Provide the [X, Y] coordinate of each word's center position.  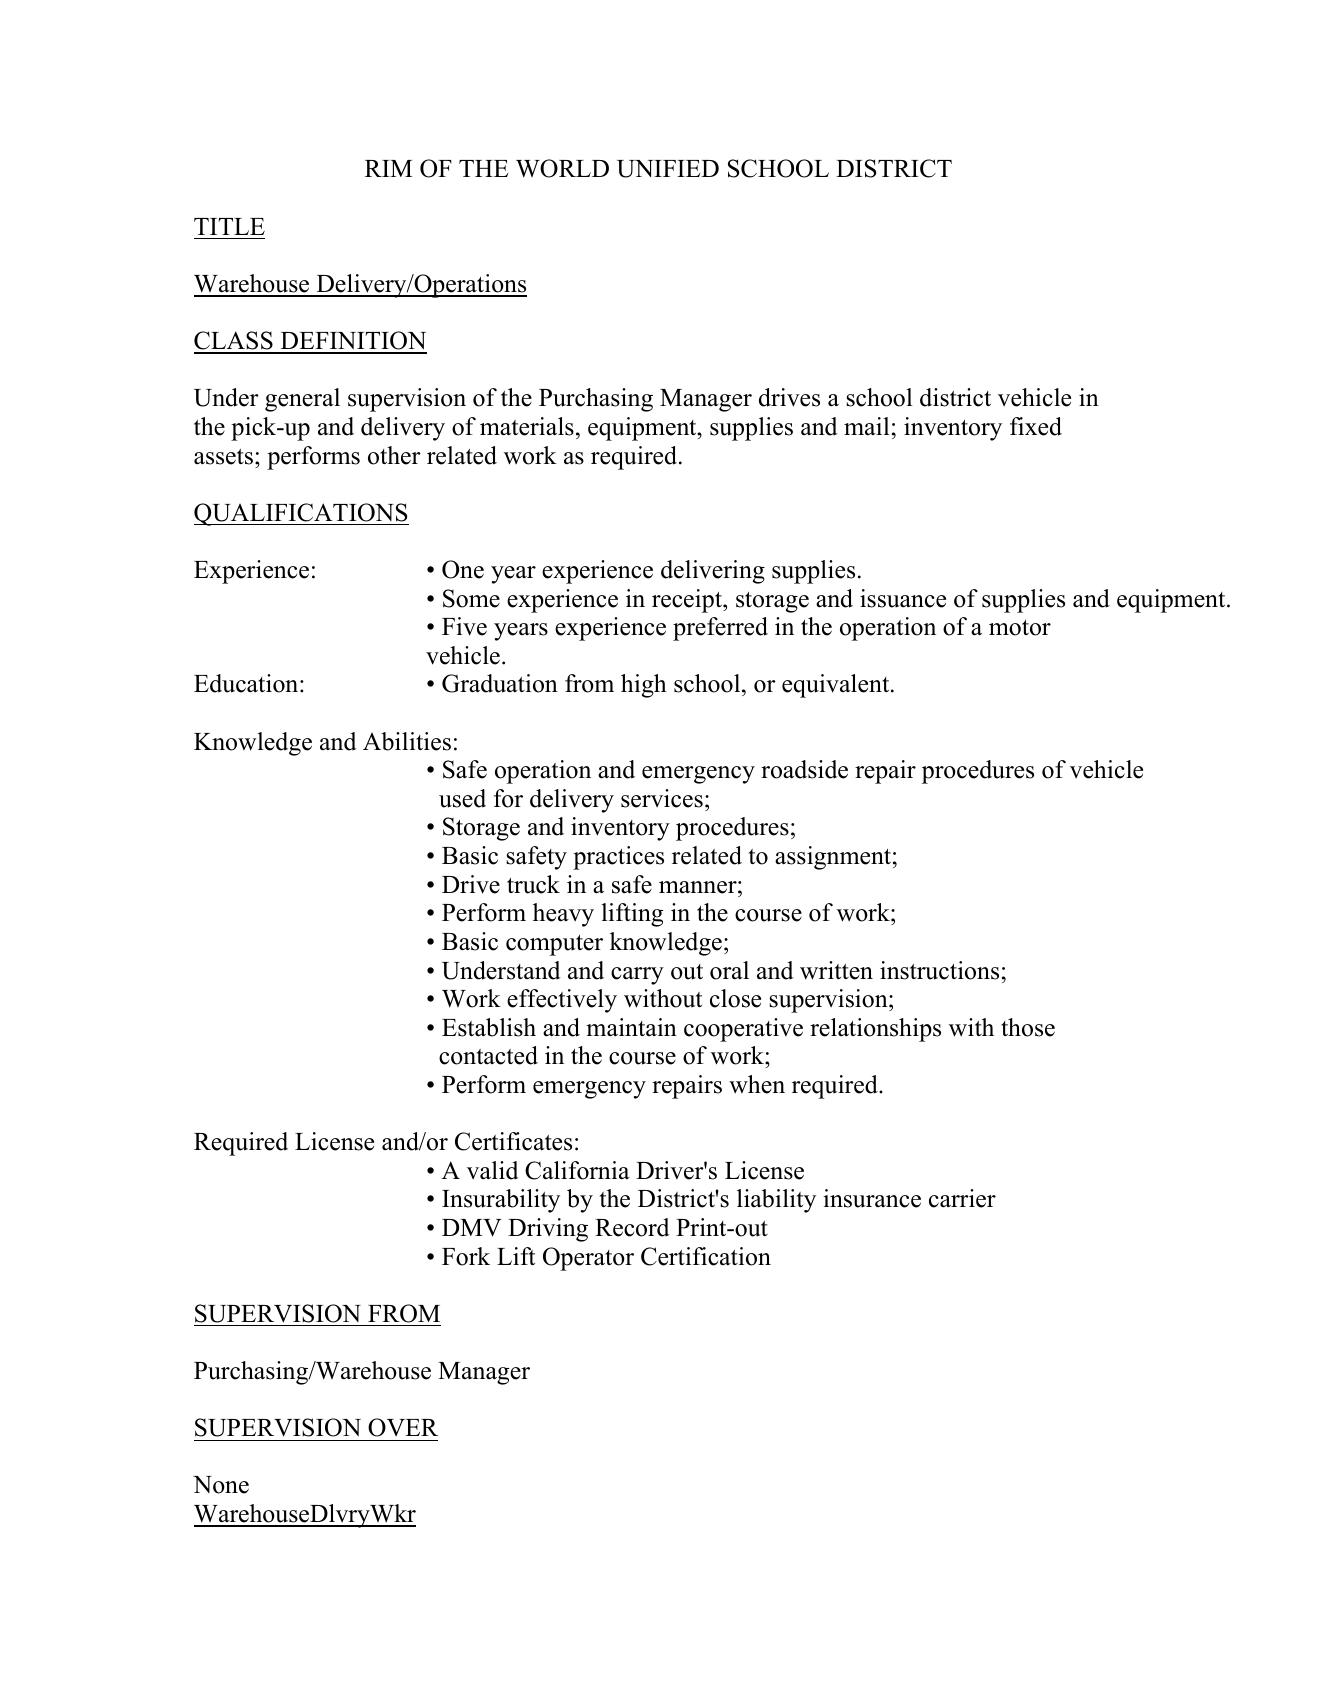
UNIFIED [668, 169]
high [644, 686]
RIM [389, 168]
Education [247, 683]
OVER [403, 1427]
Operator [588, 1259]
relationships [875, 1030]
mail [866, 426]
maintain [631, 1027]
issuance [903, 598]
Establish [489, 1027]
